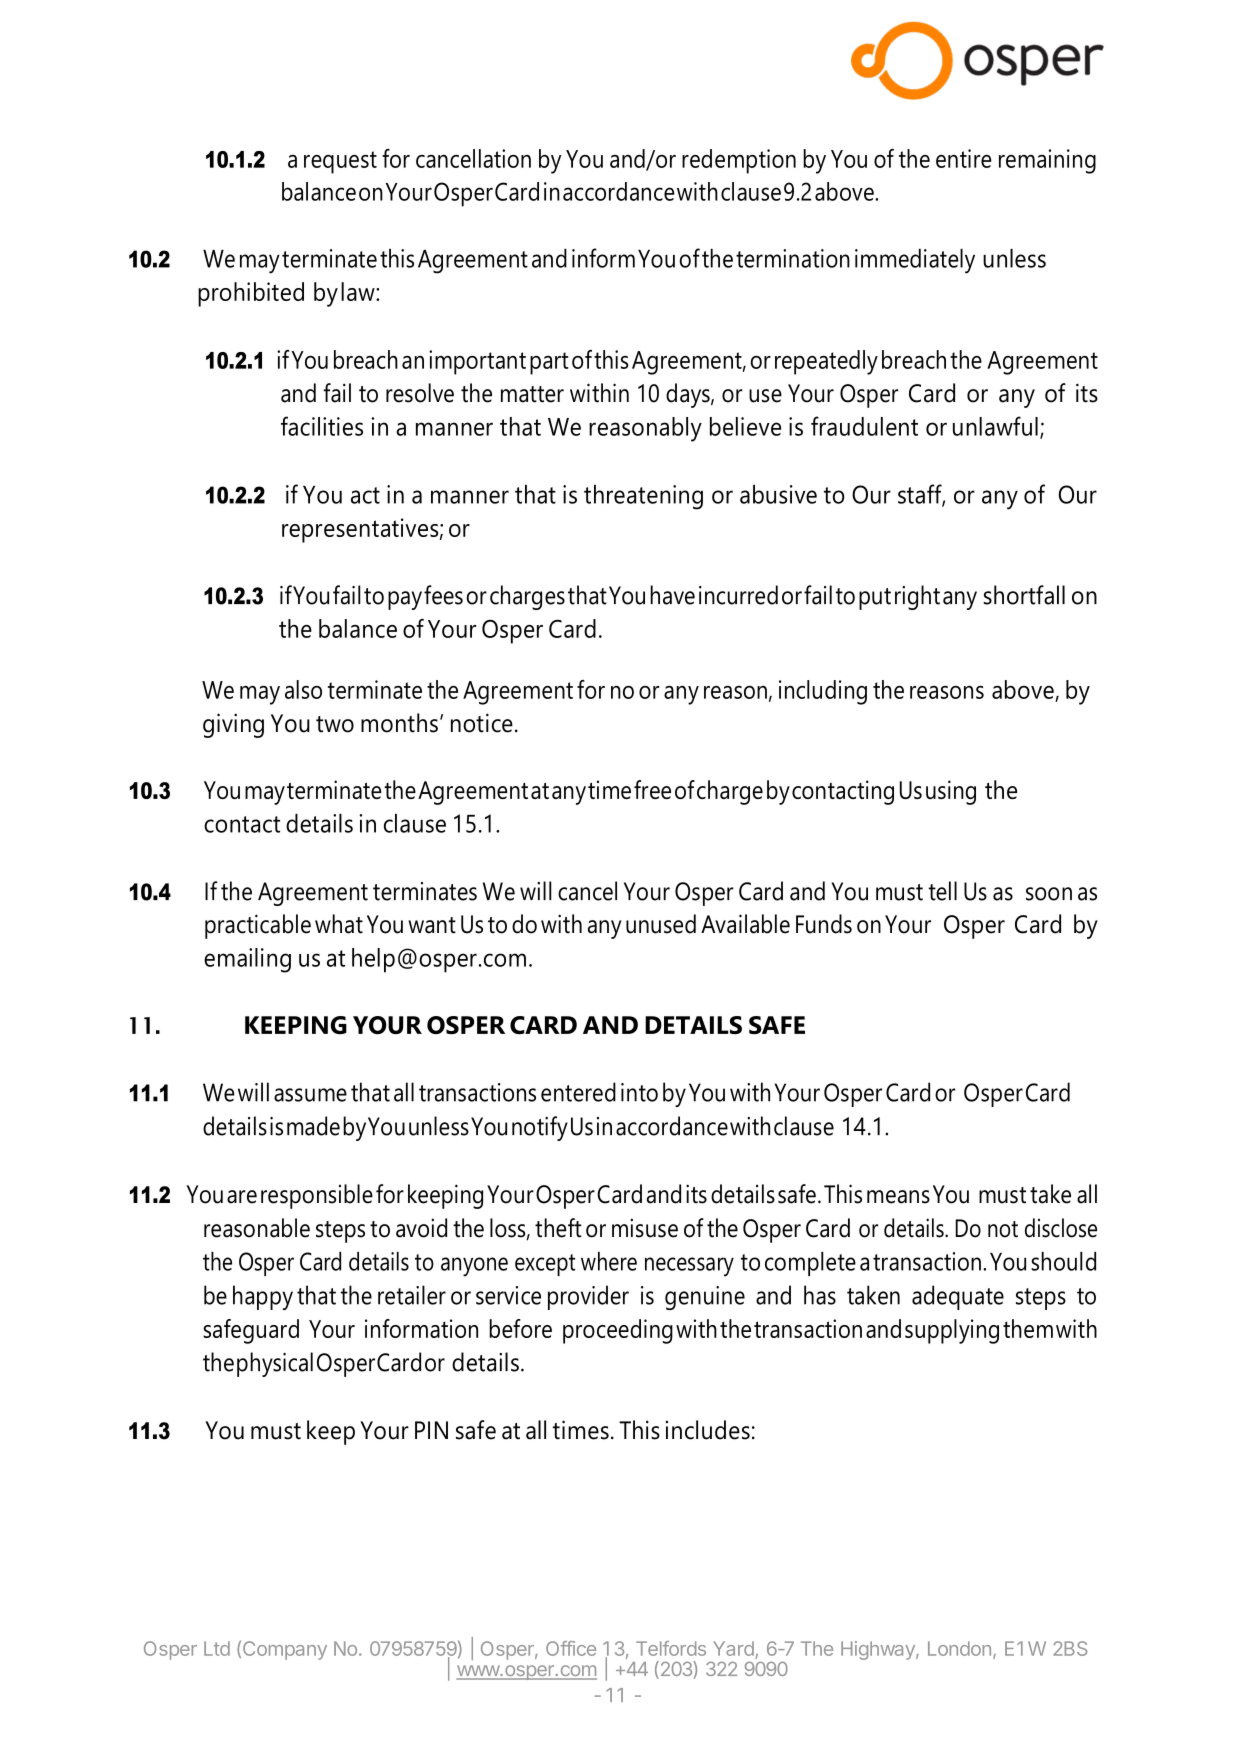  What do you see at coordinates (739, 161) in the screenshot?
I see `redemption` at bounding box center [739, 161].
